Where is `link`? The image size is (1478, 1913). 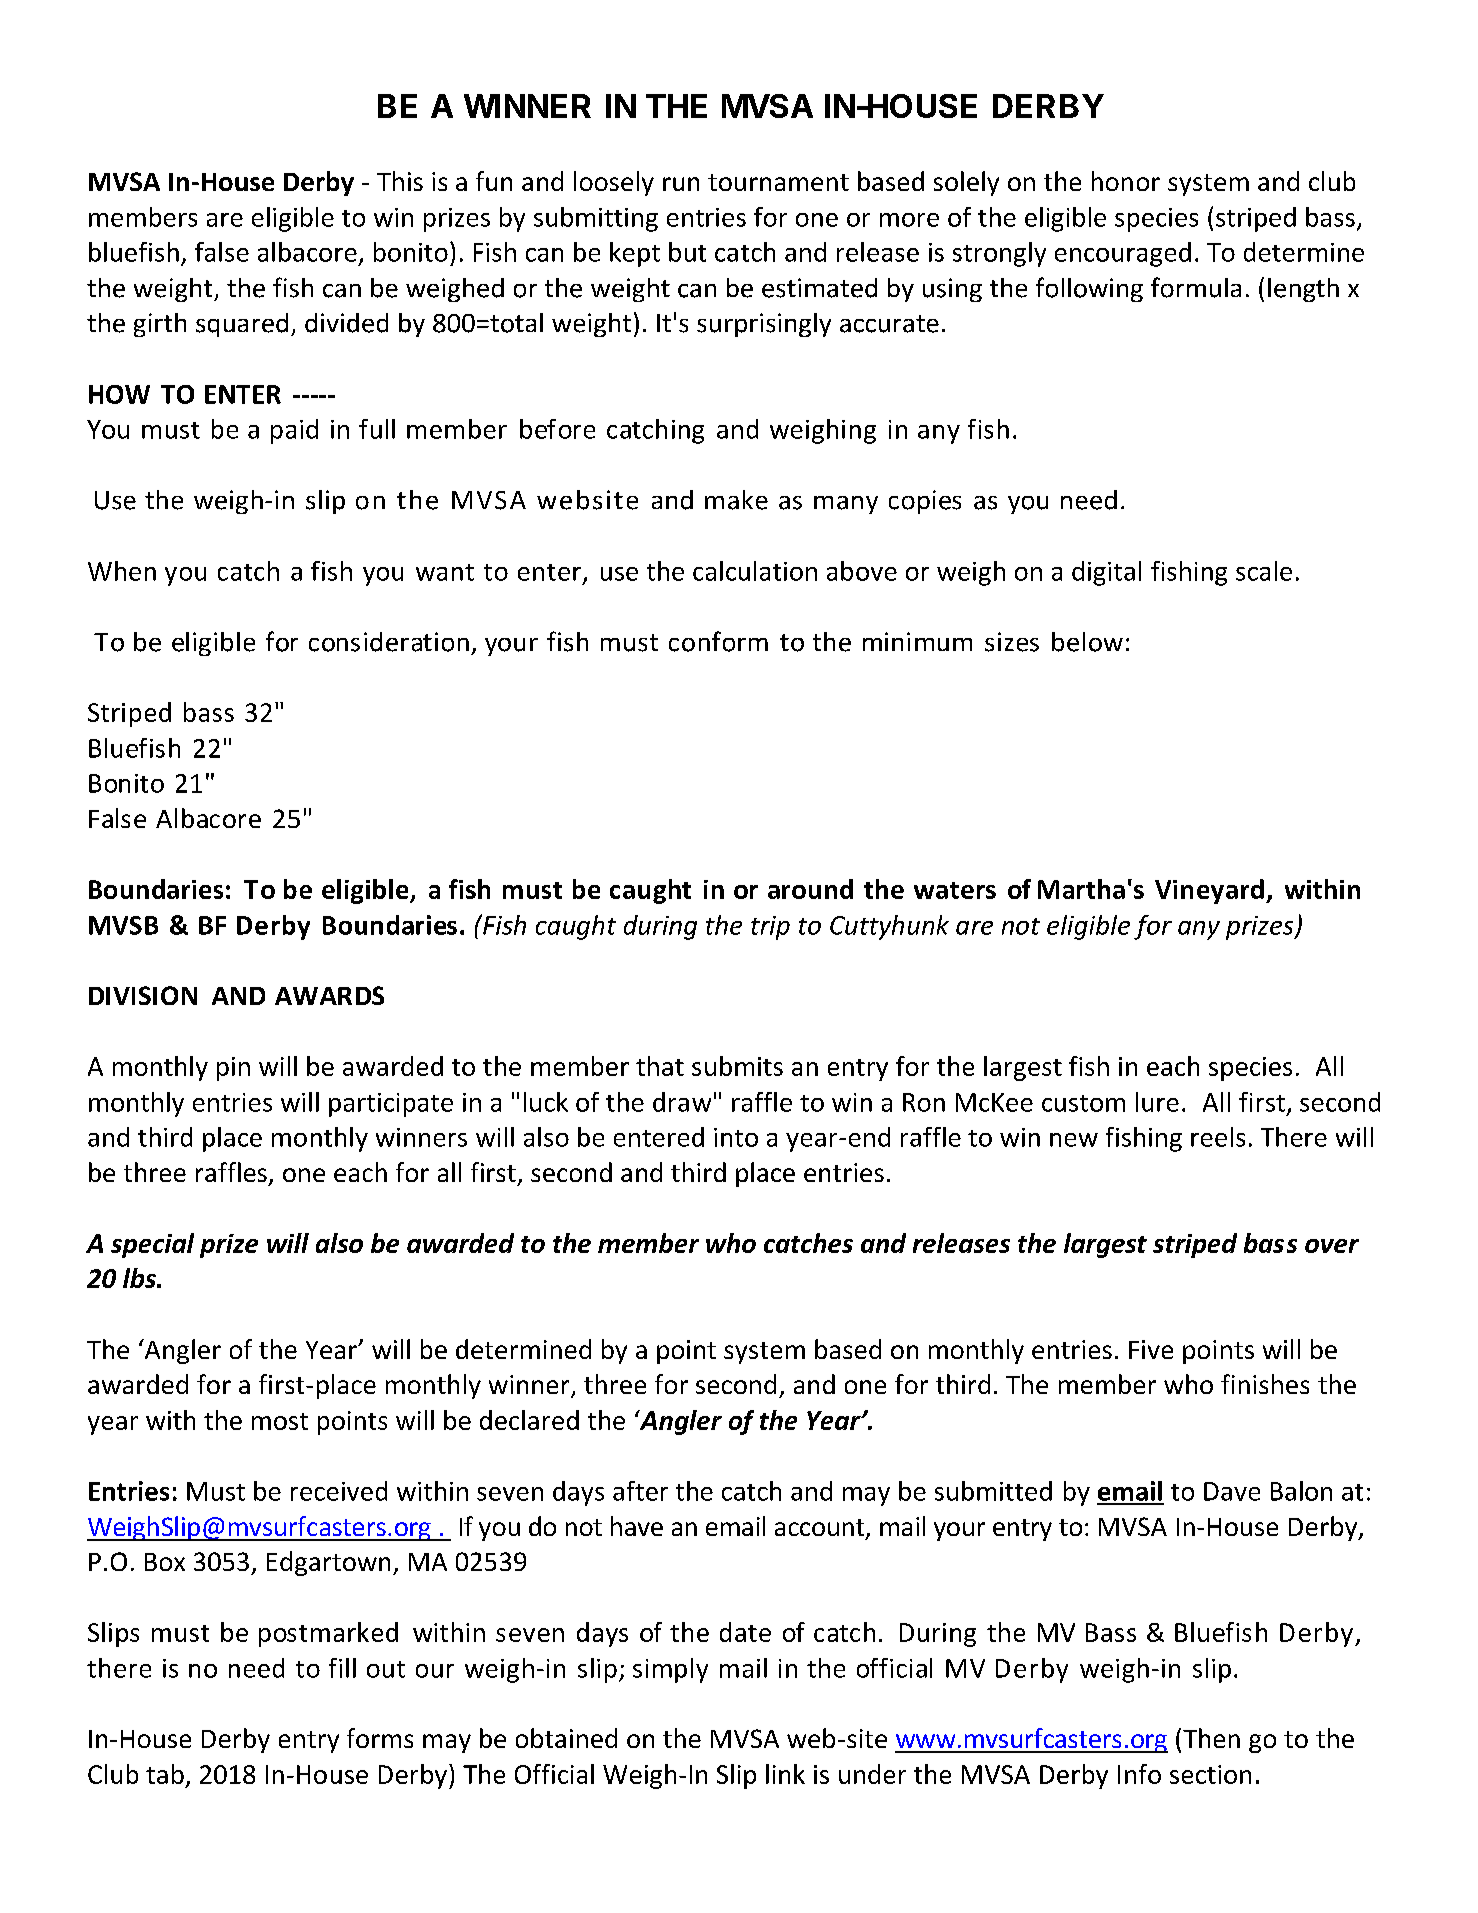
link is located at coordinates (785, 1774).
